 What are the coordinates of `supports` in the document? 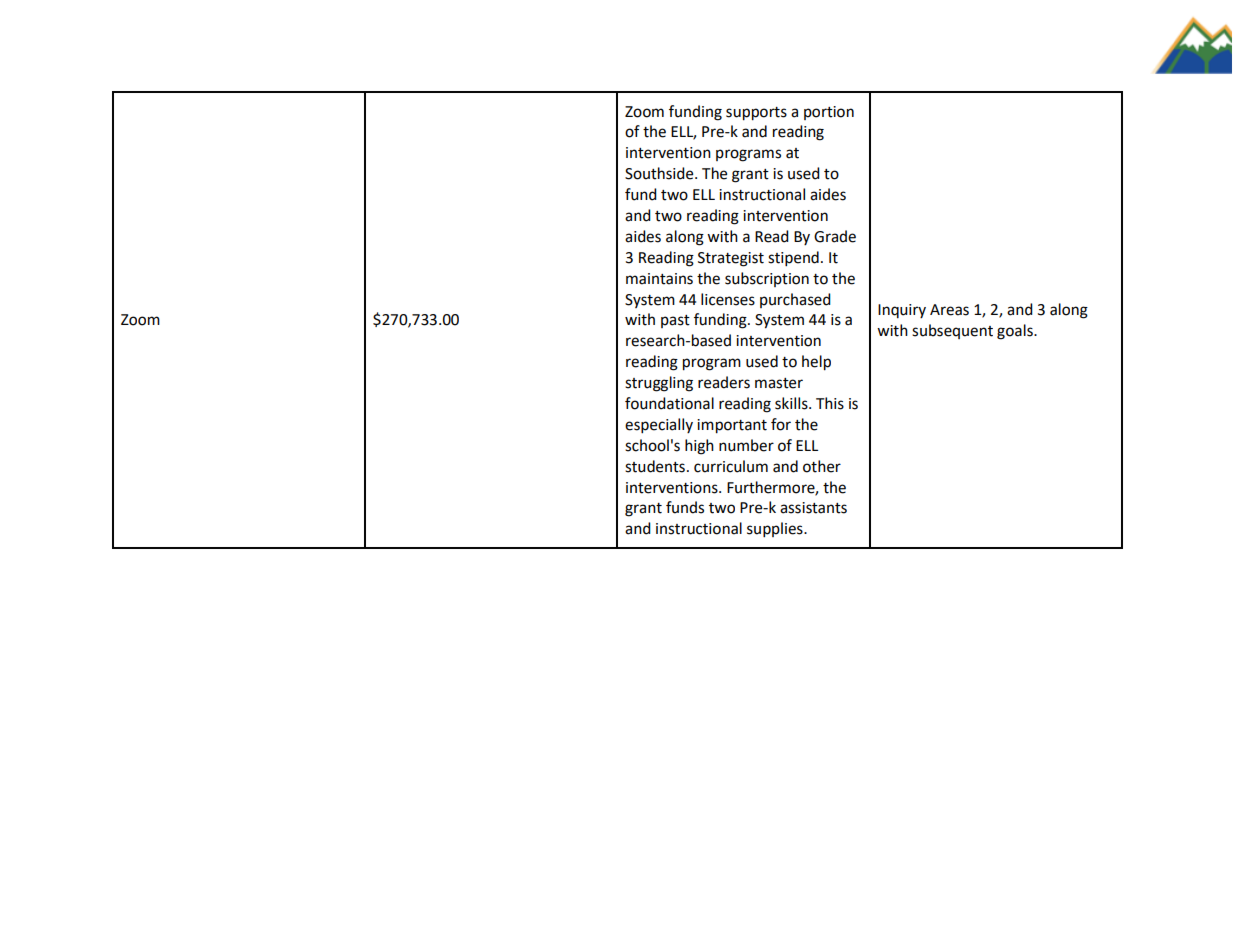 It's located at (756, 114).
